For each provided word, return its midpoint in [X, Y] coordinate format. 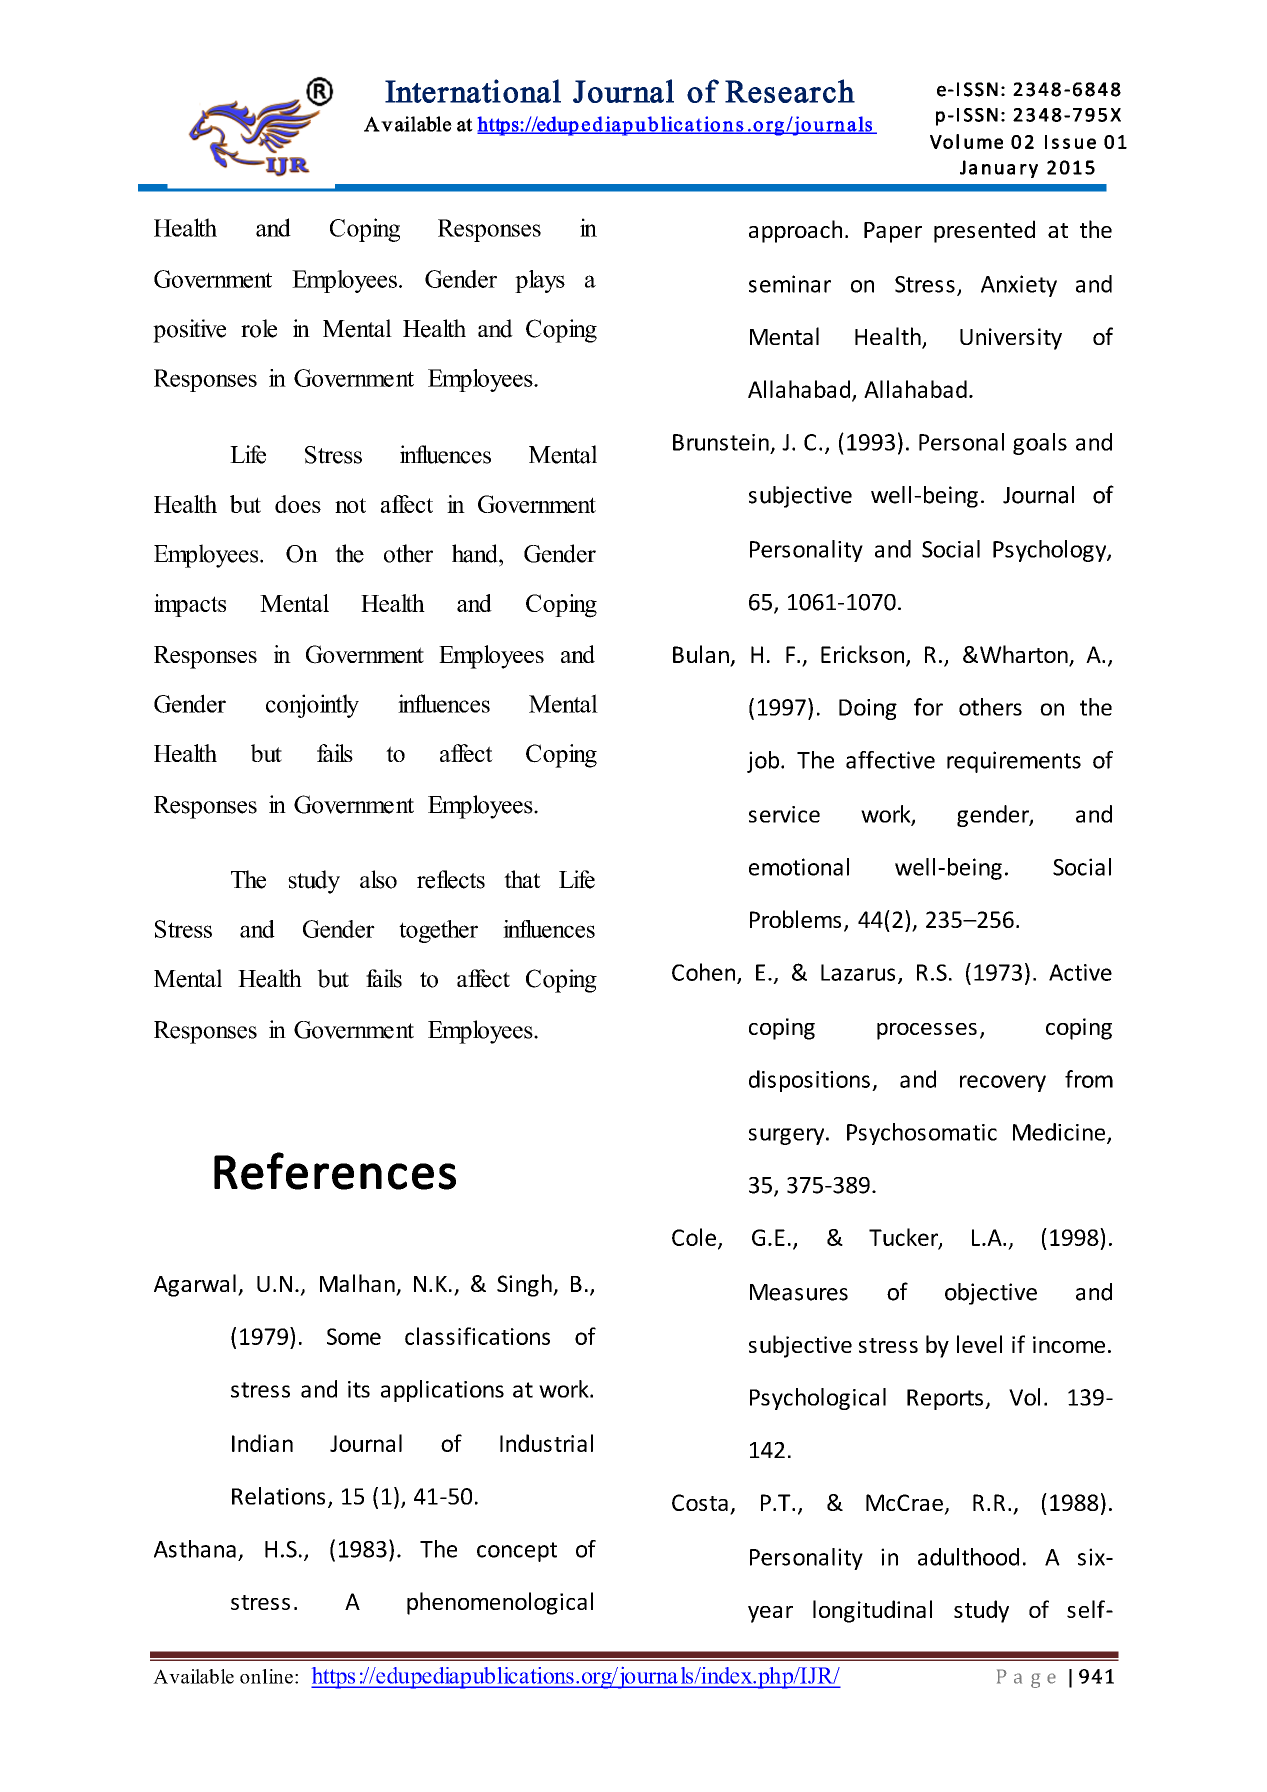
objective [991, 1294]
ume [983, 143]
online [266, 1676]
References [335, 1171]
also [378, 879]
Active [1080, 972]
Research [790, 91]
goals [1040, 444]
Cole [694, 1237]
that [522, 879]
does [298, 504]
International [473, 91]
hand [476, 553]
